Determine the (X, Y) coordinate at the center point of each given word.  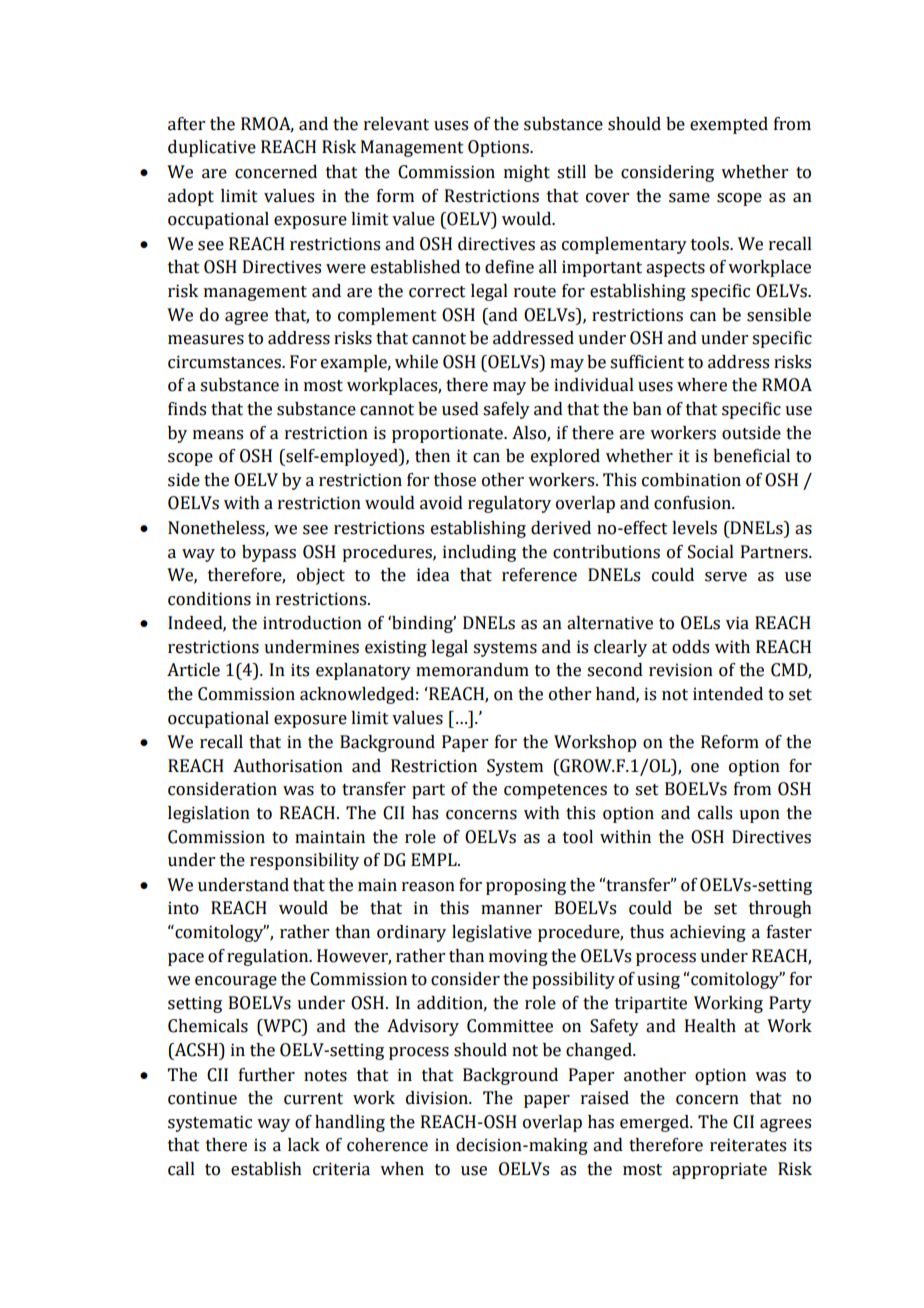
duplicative (212, 148)
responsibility (304, 861)
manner (511, 910)
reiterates (748, 1145)
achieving (708, 933)
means (218, 435)
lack (304, 1145)
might (527, 173)
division (438, 1098)
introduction (312, 623)
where (702, 385)
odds (690, 647)
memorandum (472, 670)
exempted (729, 125)
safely (506, 410)
